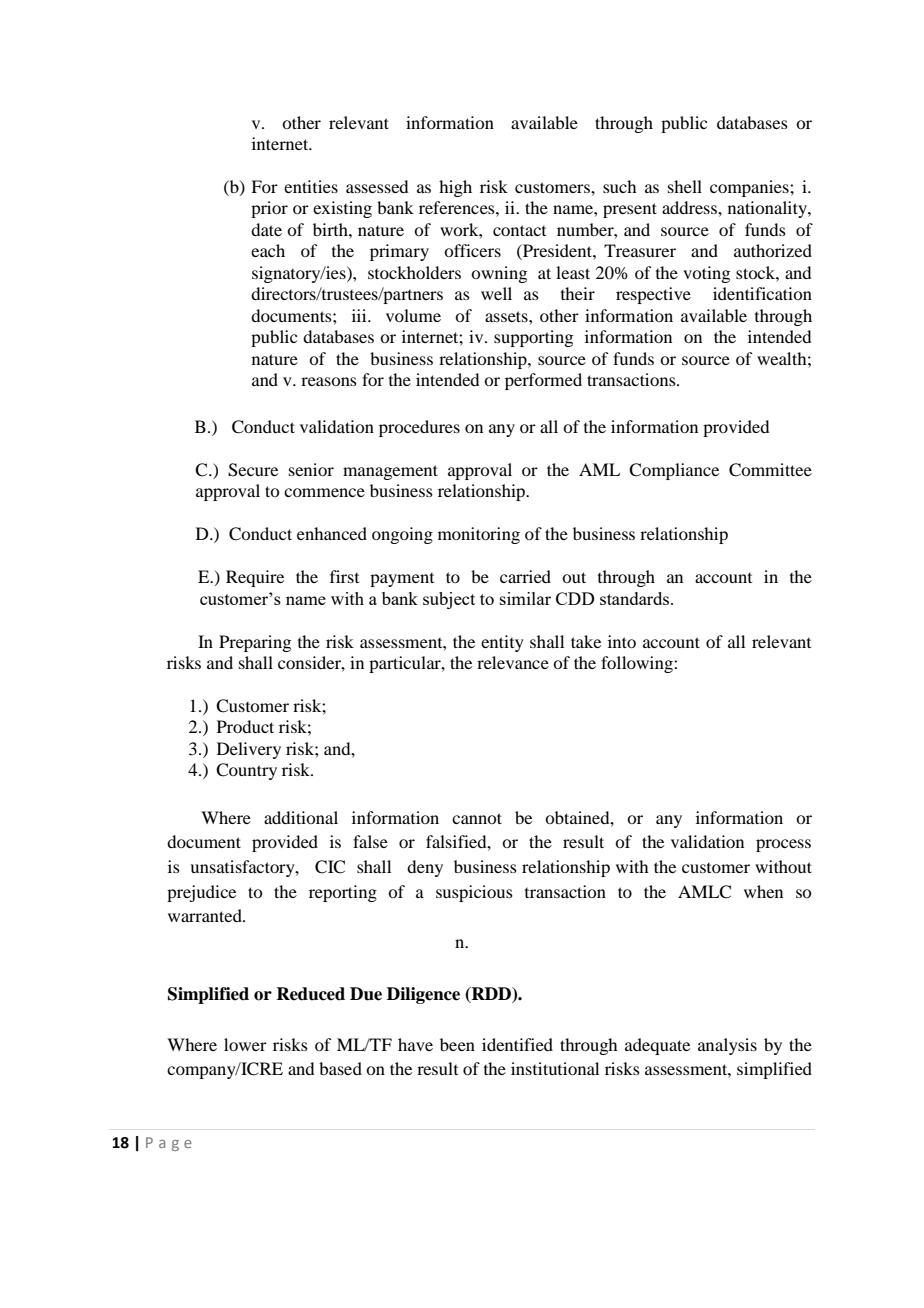 This screenshot has height=1308, width=924. Describe the element at coordinates (269, 209) in the screenshot. I see `prior` at that location.
